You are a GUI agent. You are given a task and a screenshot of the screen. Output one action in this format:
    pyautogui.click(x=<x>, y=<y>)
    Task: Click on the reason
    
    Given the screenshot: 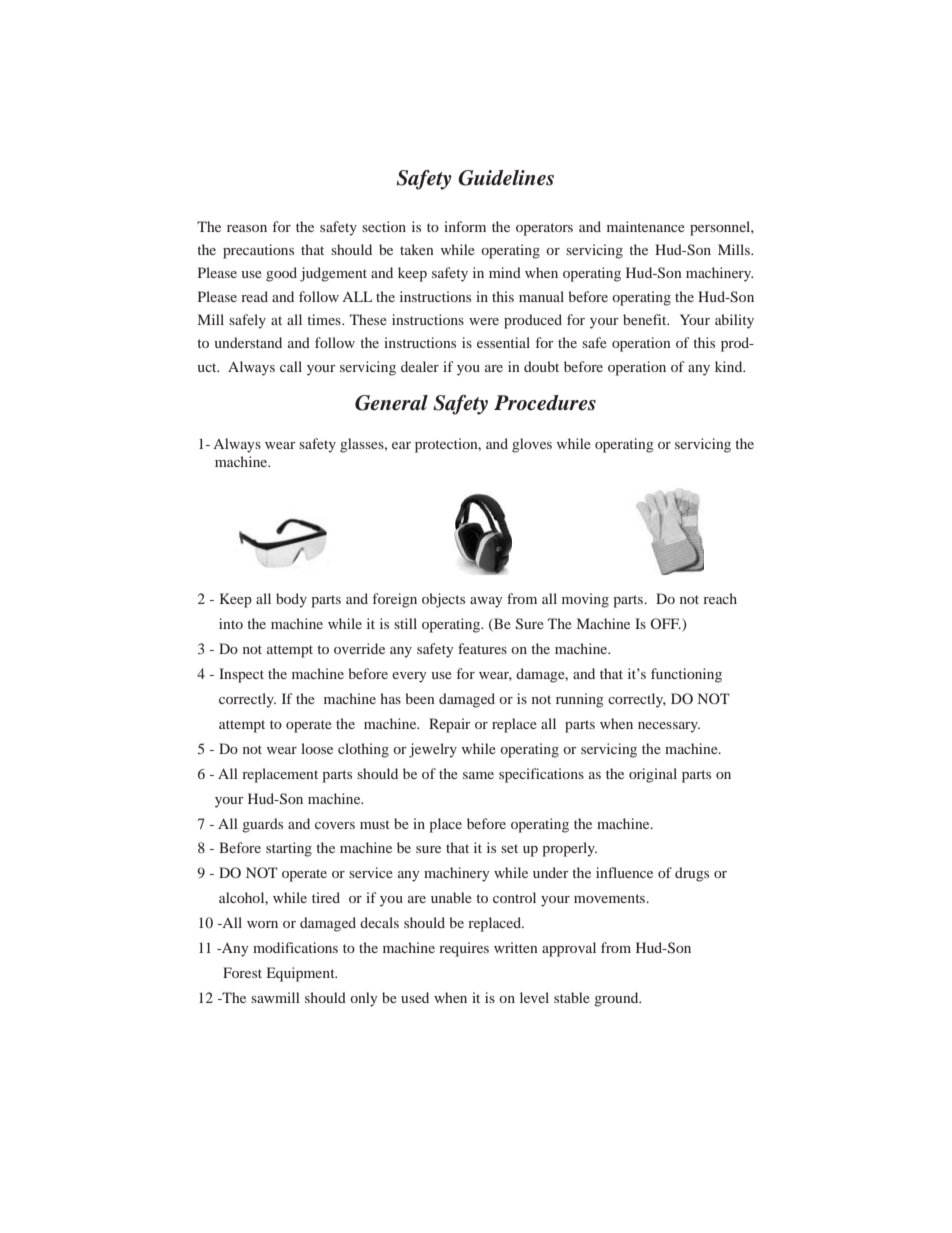 What is the action you would take?
    pyautogui.click(x=247, y=228)
